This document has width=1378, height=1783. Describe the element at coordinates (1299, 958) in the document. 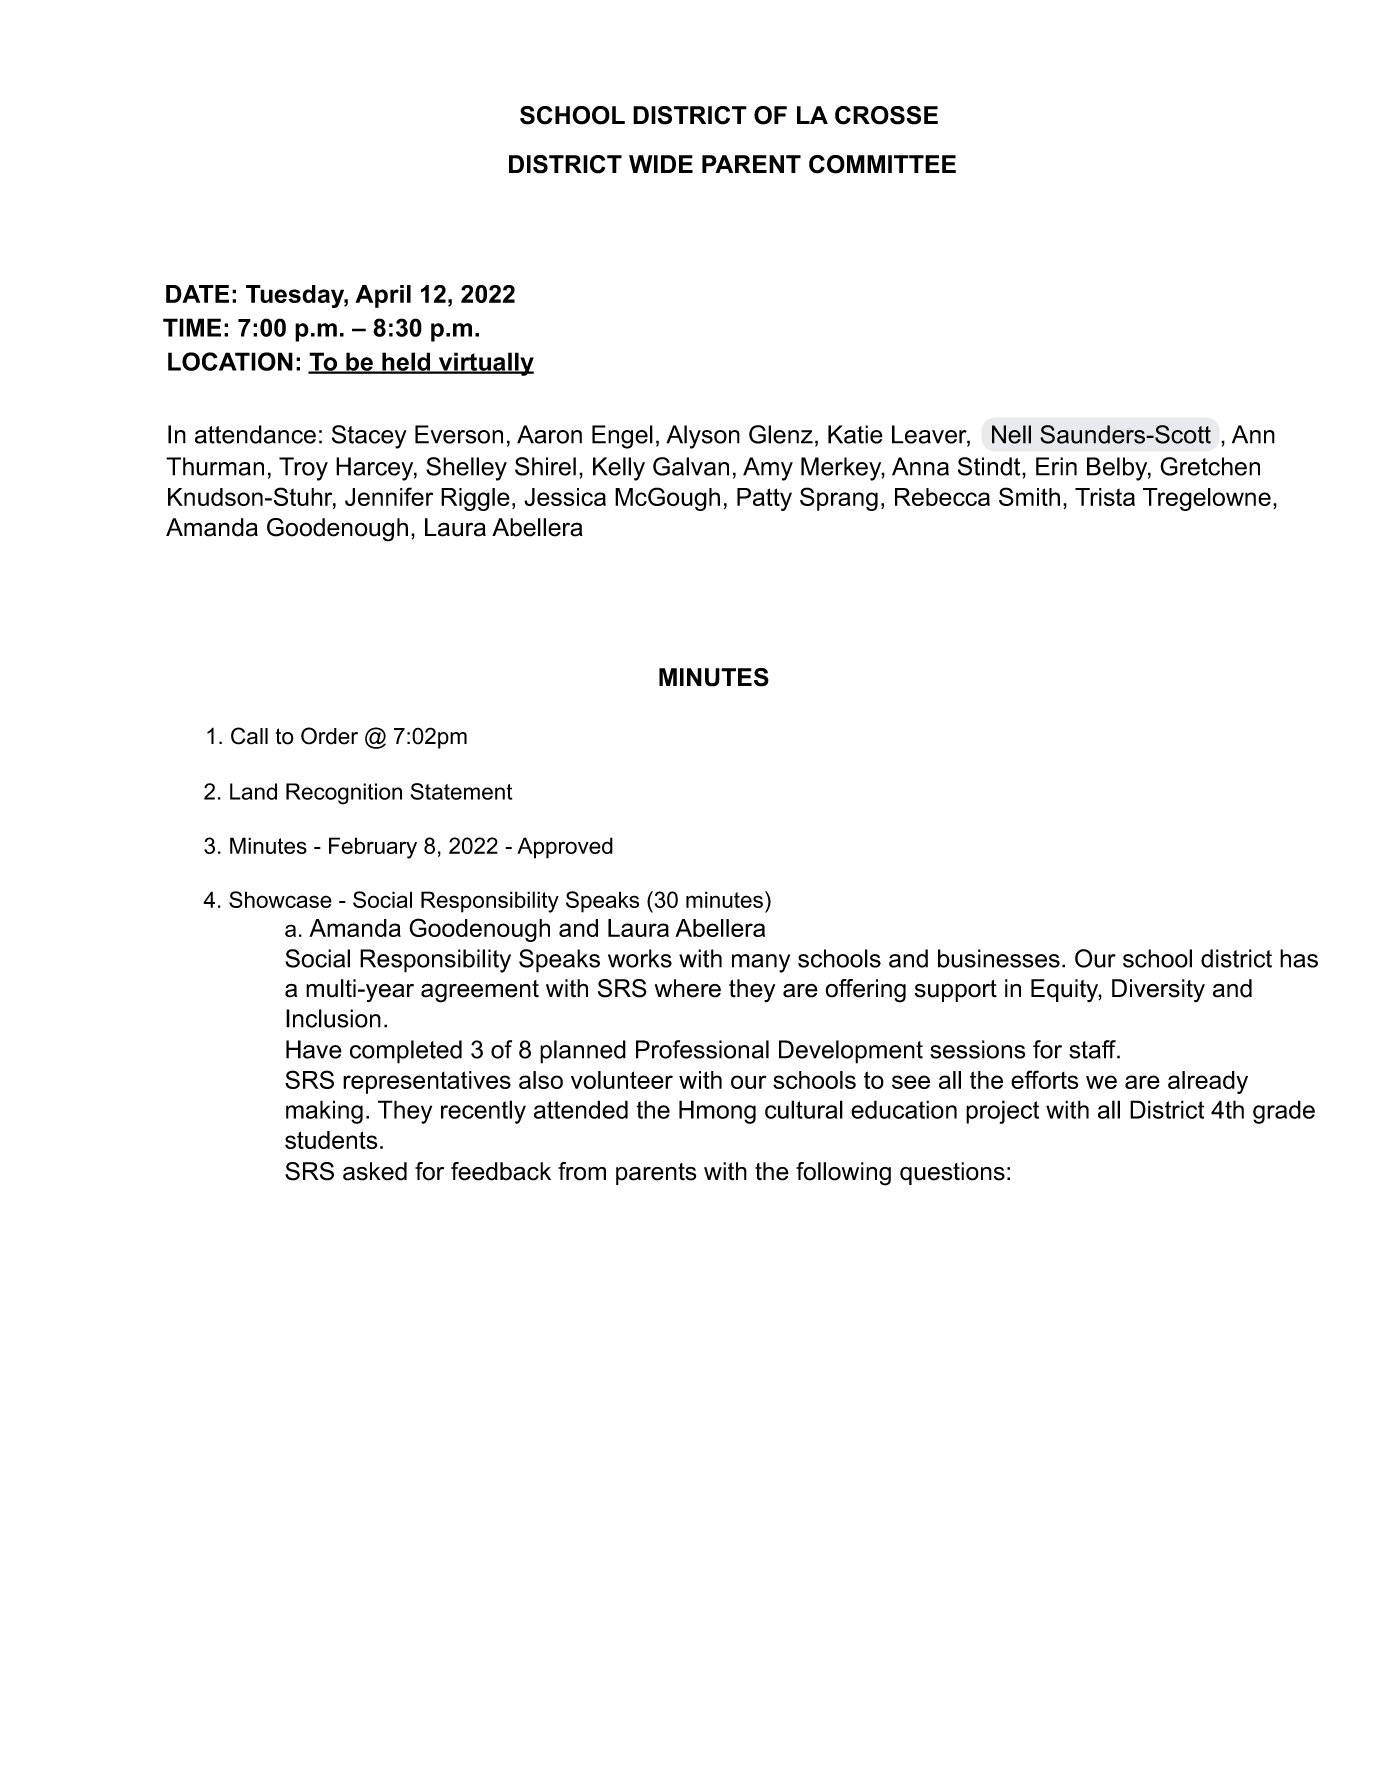

I see `has` at that location.
